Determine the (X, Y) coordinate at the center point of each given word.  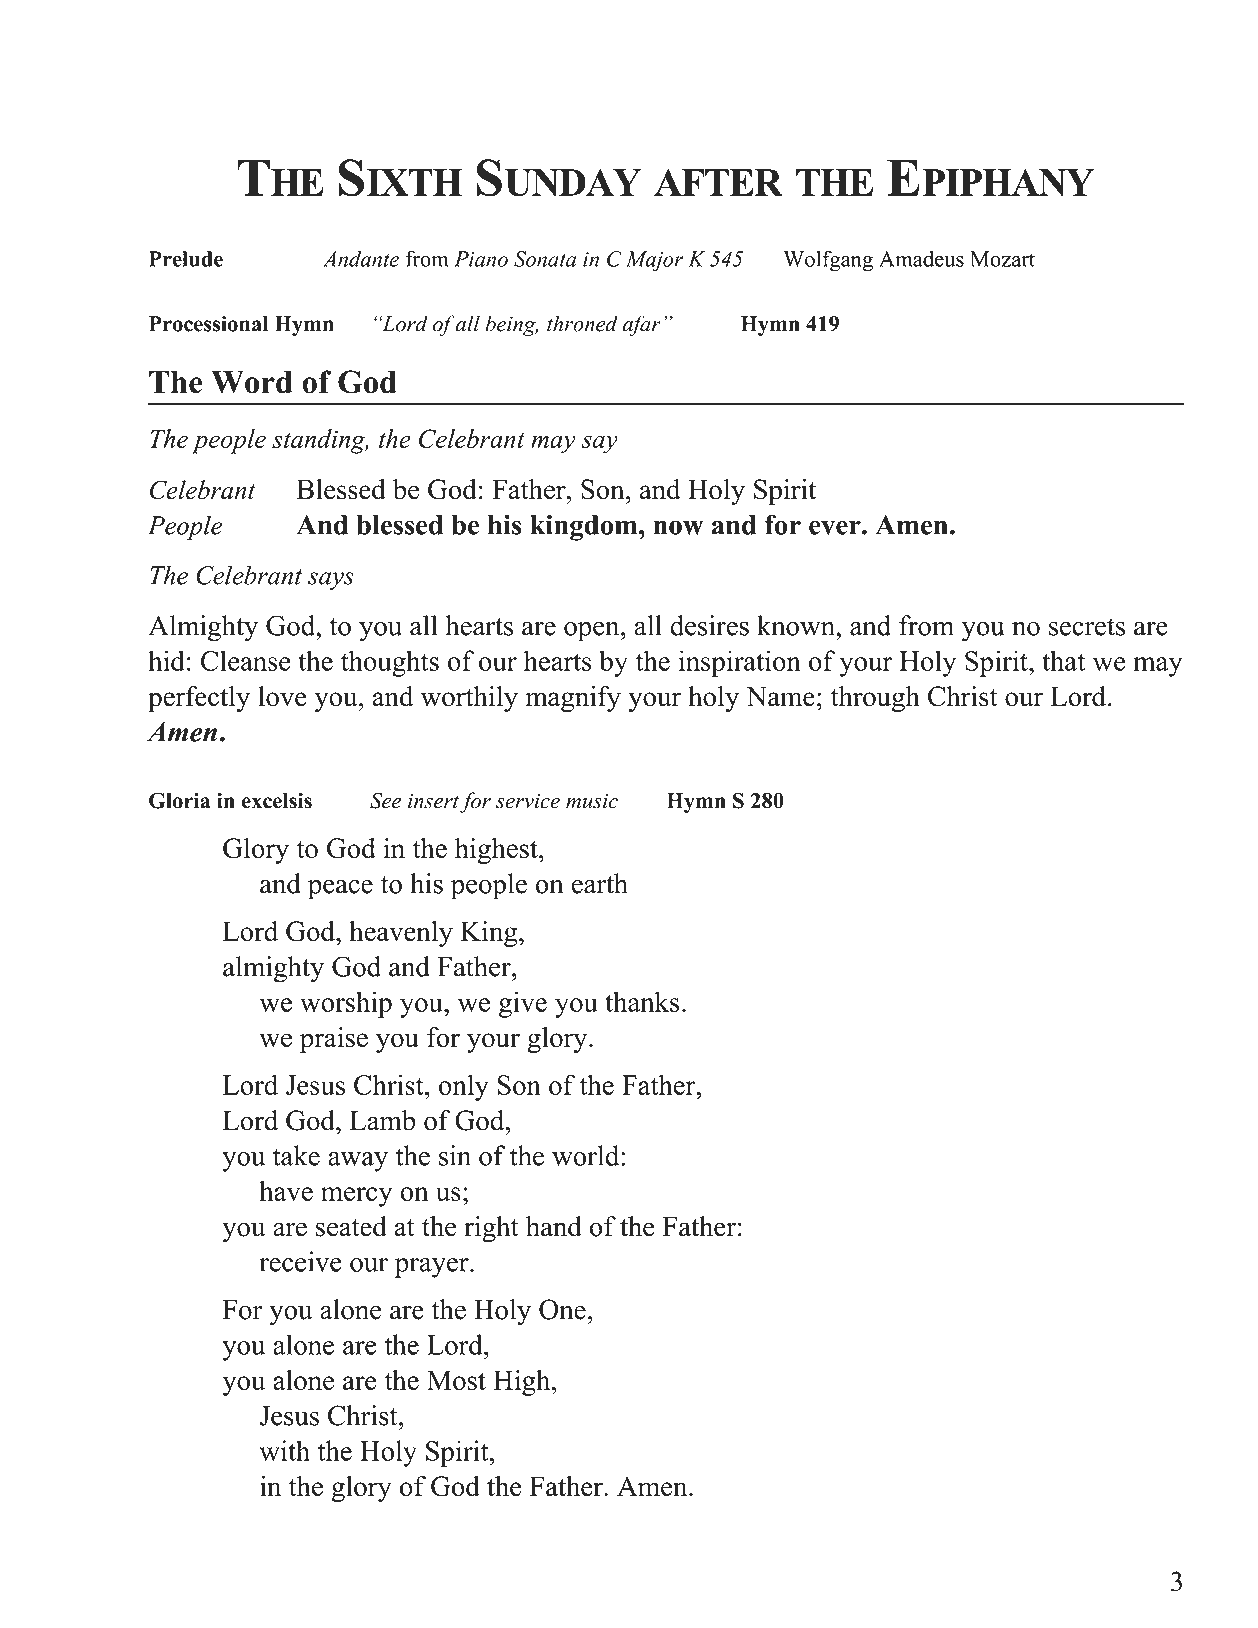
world (587, 1155)
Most (456, 1380)
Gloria (179, 800)
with (284, 1450)
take (296, 1155)
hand (554, 1226)
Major (655, 261)
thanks (642, 1001)
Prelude (186, 259)
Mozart (1002, 259)
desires (709, 625)
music (592, 801)
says (331, 581)
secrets (1087, 627)
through (875, 699)
